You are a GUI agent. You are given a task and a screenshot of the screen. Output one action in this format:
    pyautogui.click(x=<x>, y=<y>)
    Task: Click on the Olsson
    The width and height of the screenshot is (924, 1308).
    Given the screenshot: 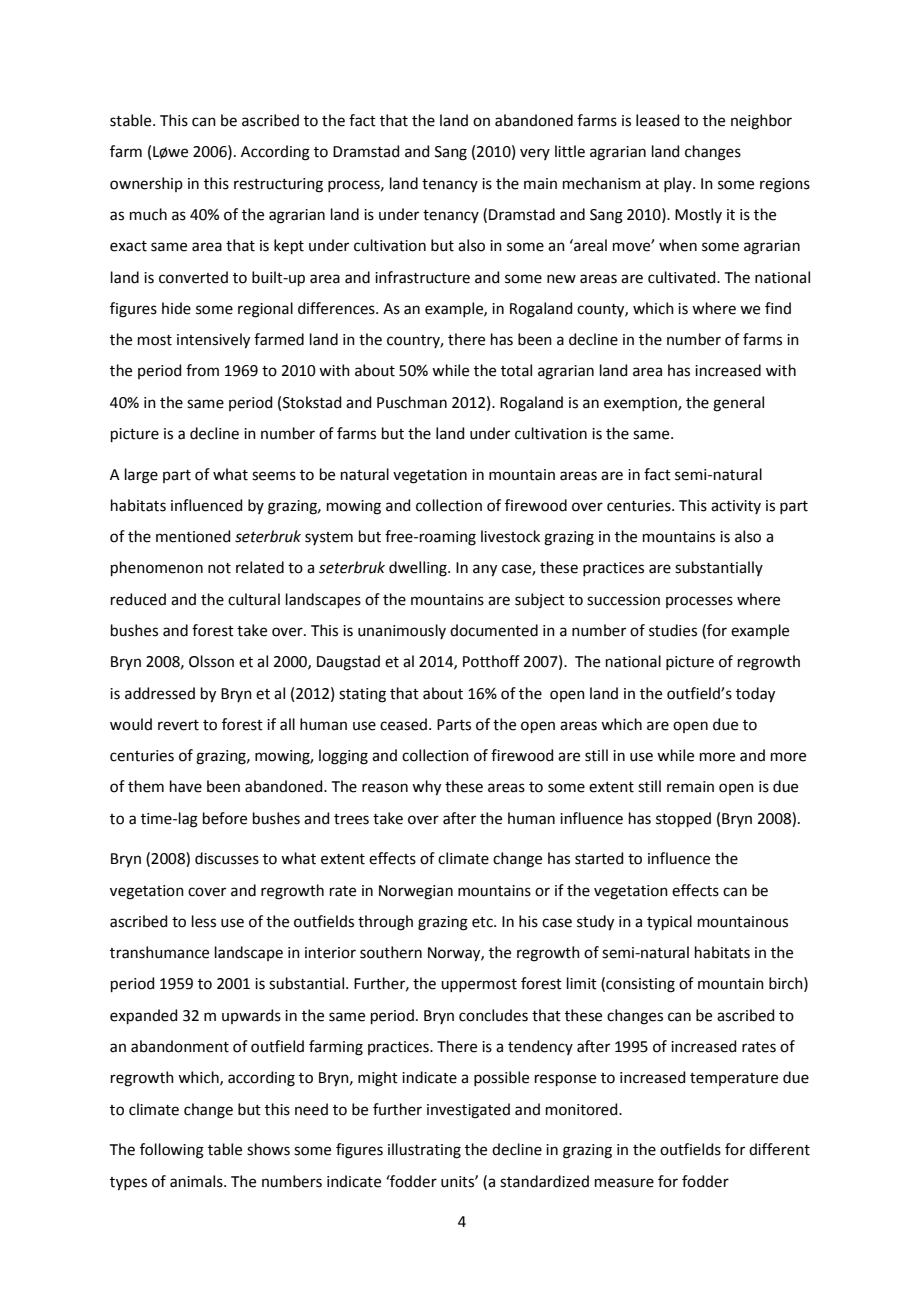 What is the action you would take?
    pyautogui.click(x=211, y=661)
